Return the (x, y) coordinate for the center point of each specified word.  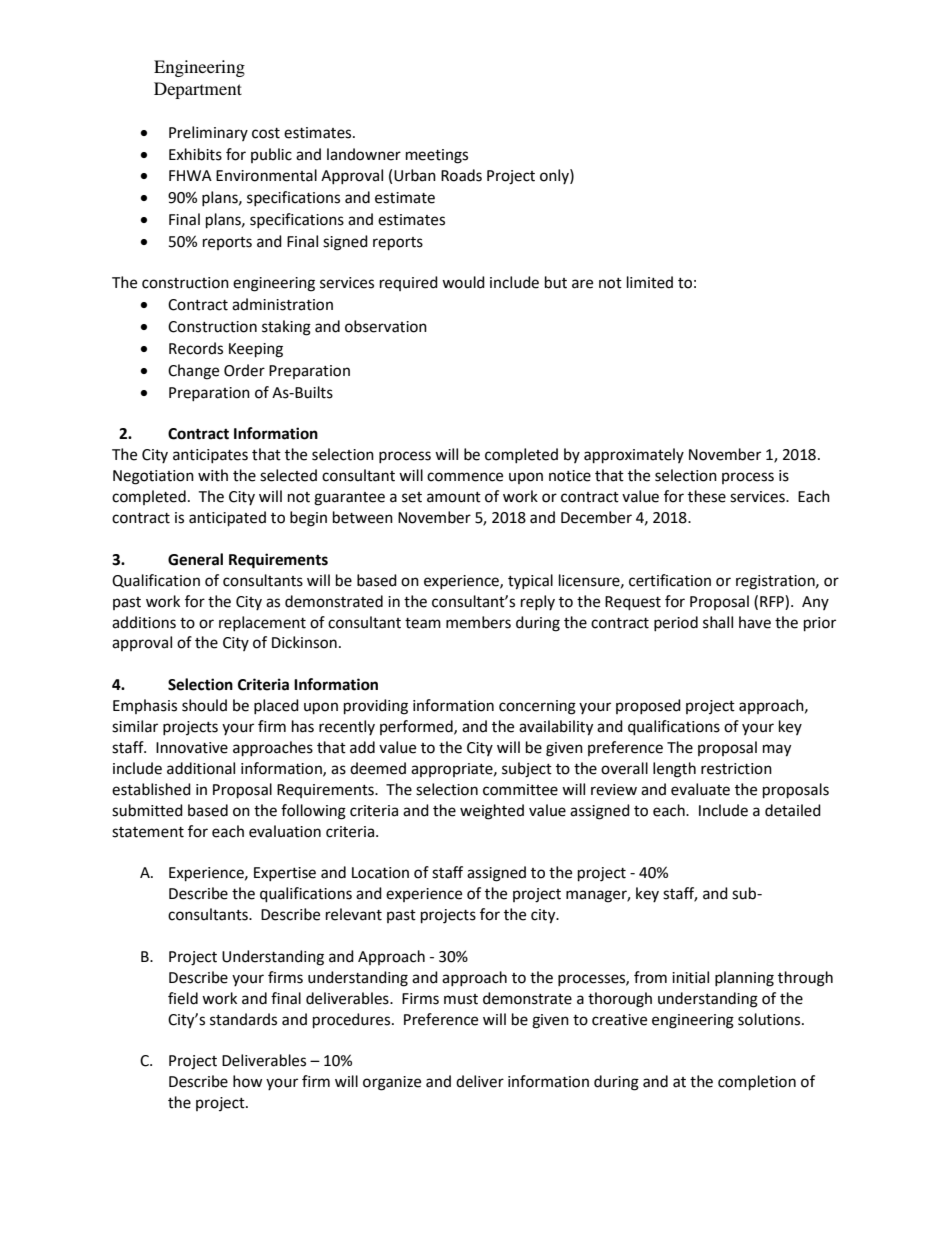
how (248, 1081)
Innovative (192, 748)
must (461, 999)
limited (650, 282)
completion (757, 1083)
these (707, 496)
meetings (437, 156)
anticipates (210, 456)
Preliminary (208, 133)
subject (527, 770)
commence (465, 477)
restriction (736, 769)
